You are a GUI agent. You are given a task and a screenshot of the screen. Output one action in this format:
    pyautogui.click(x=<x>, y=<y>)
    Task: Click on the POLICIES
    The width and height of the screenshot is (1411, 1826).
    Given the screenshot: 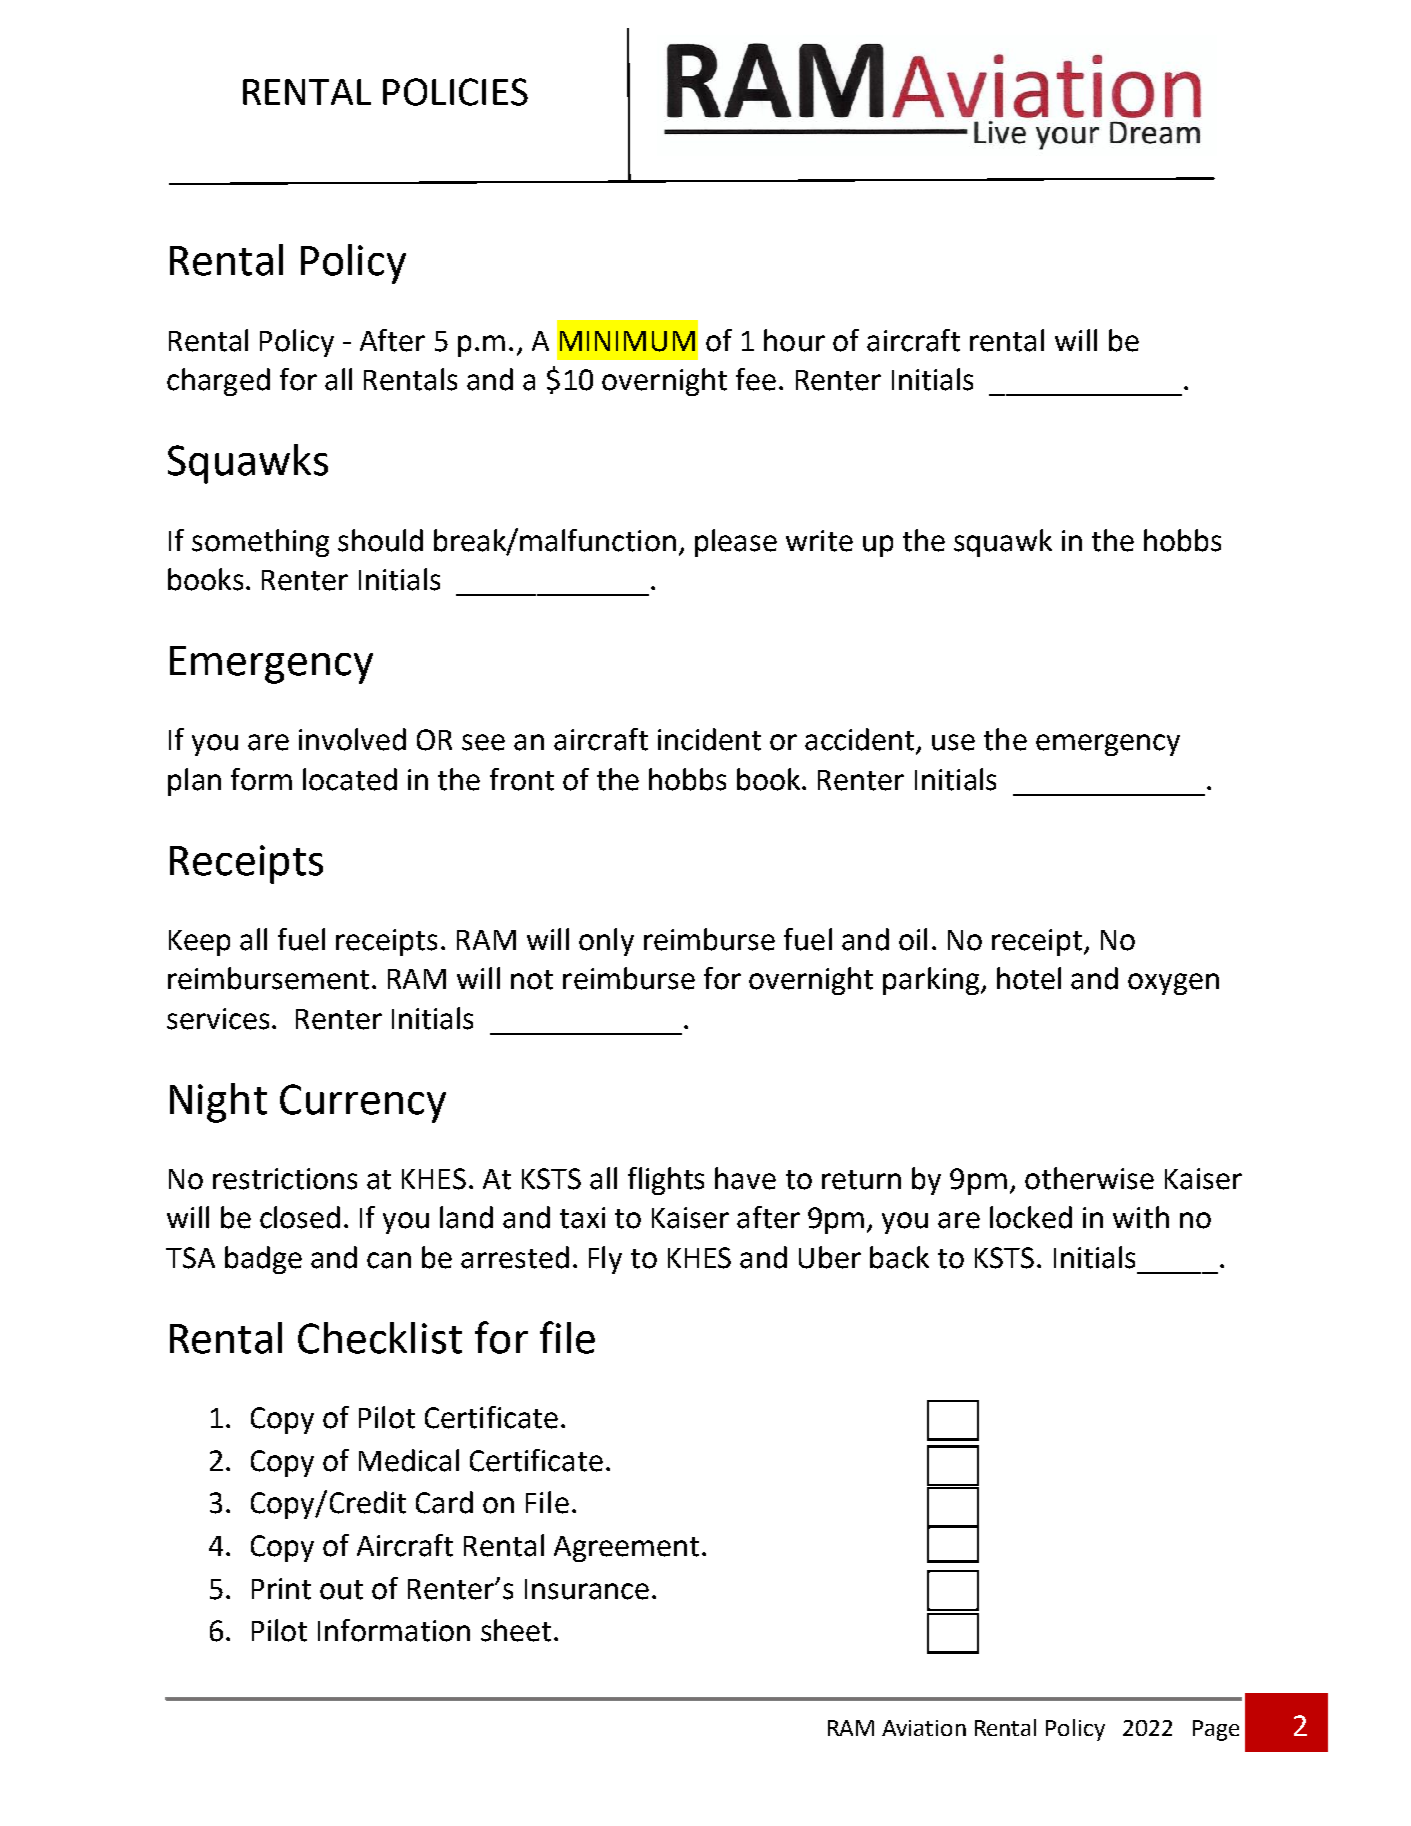 What is the action you would take?
    pyautogui.click(x=455, y=92)
